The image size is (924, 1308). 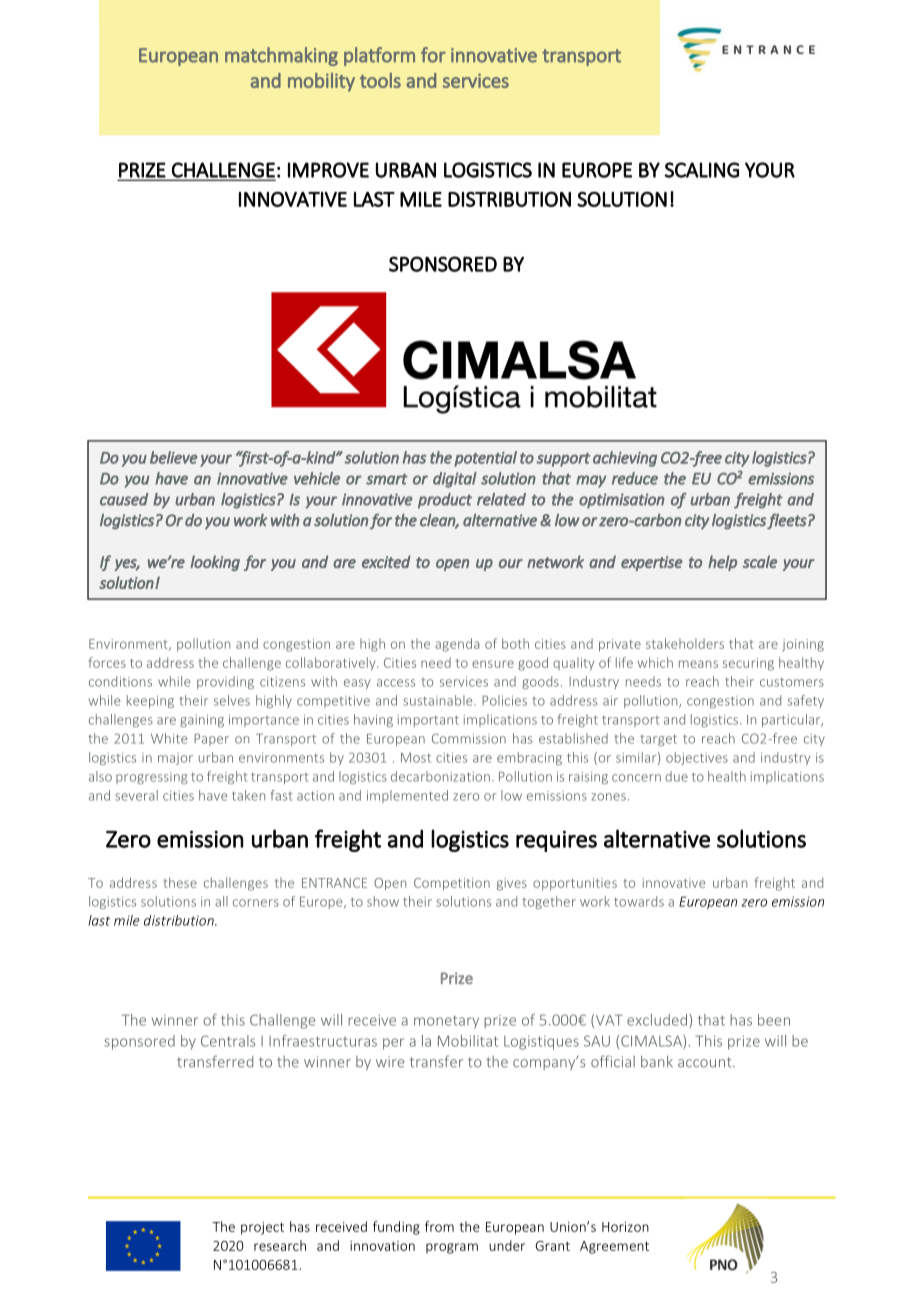 What do you see at coordinates (452, 884) in the image?
I see `Competition` at bounding box center [452, 884].
